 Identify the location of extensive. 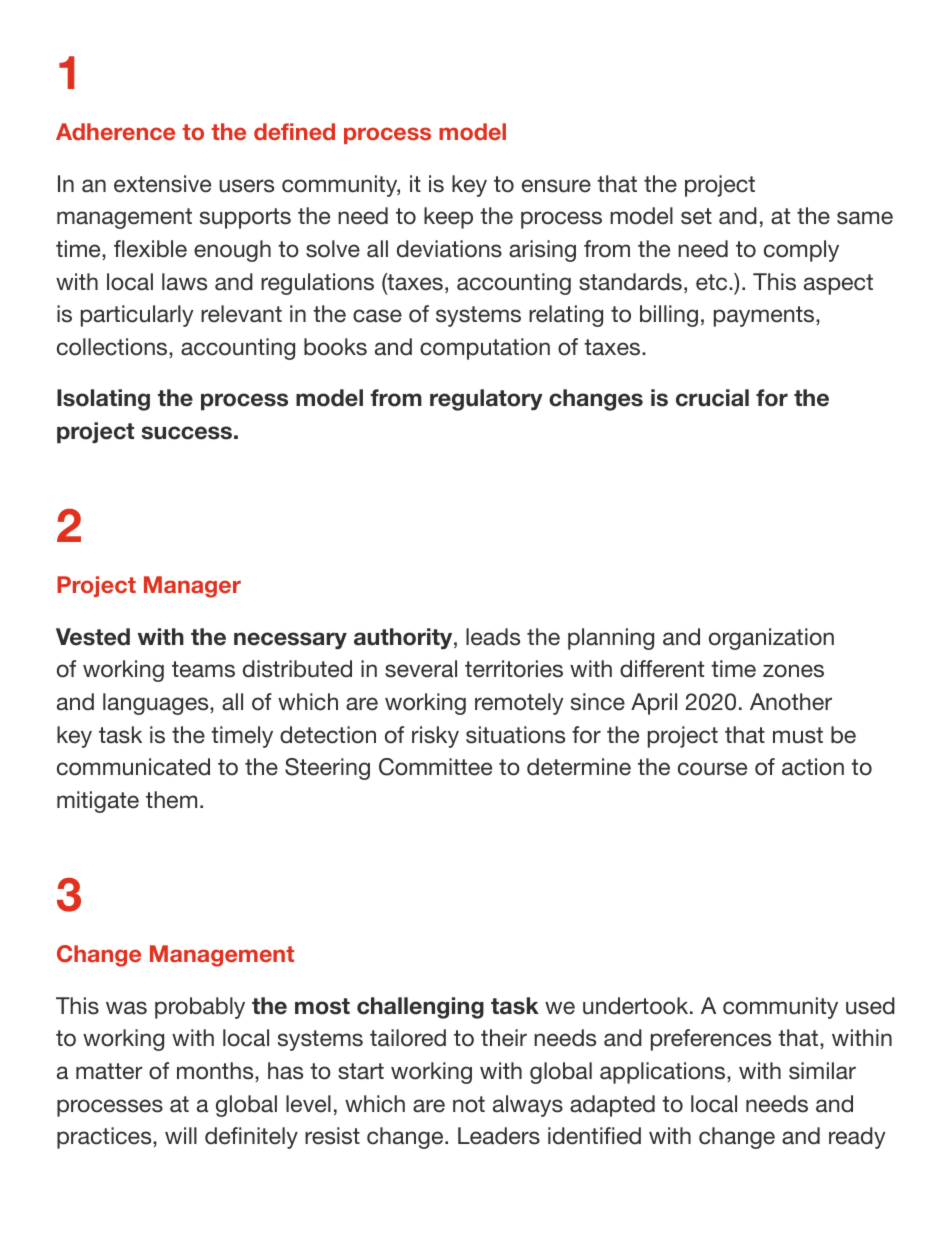
(162, 184).
